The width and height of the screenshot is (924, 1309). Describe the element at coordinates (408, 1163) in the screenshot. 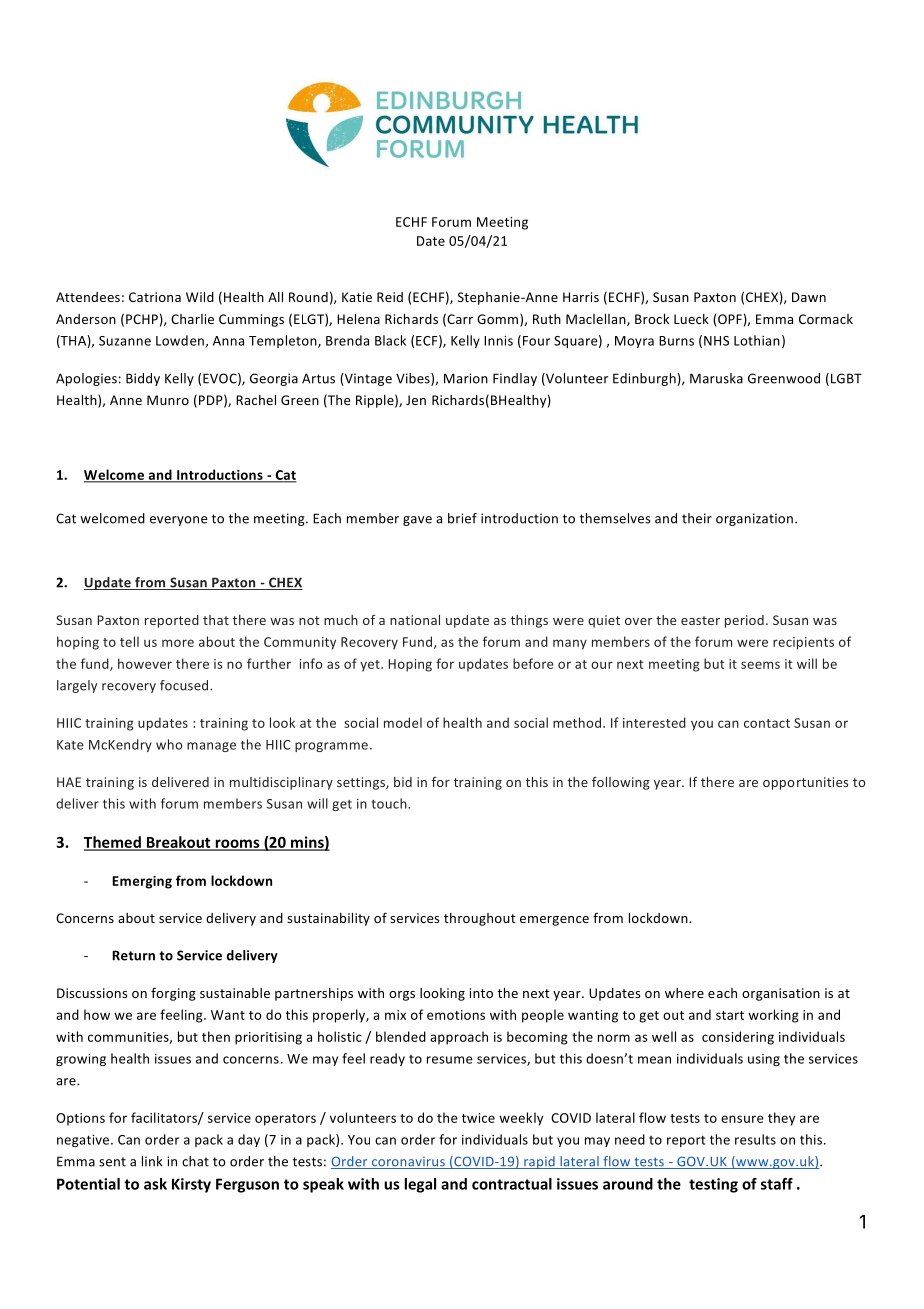

I see `coronavirus` at that location.
